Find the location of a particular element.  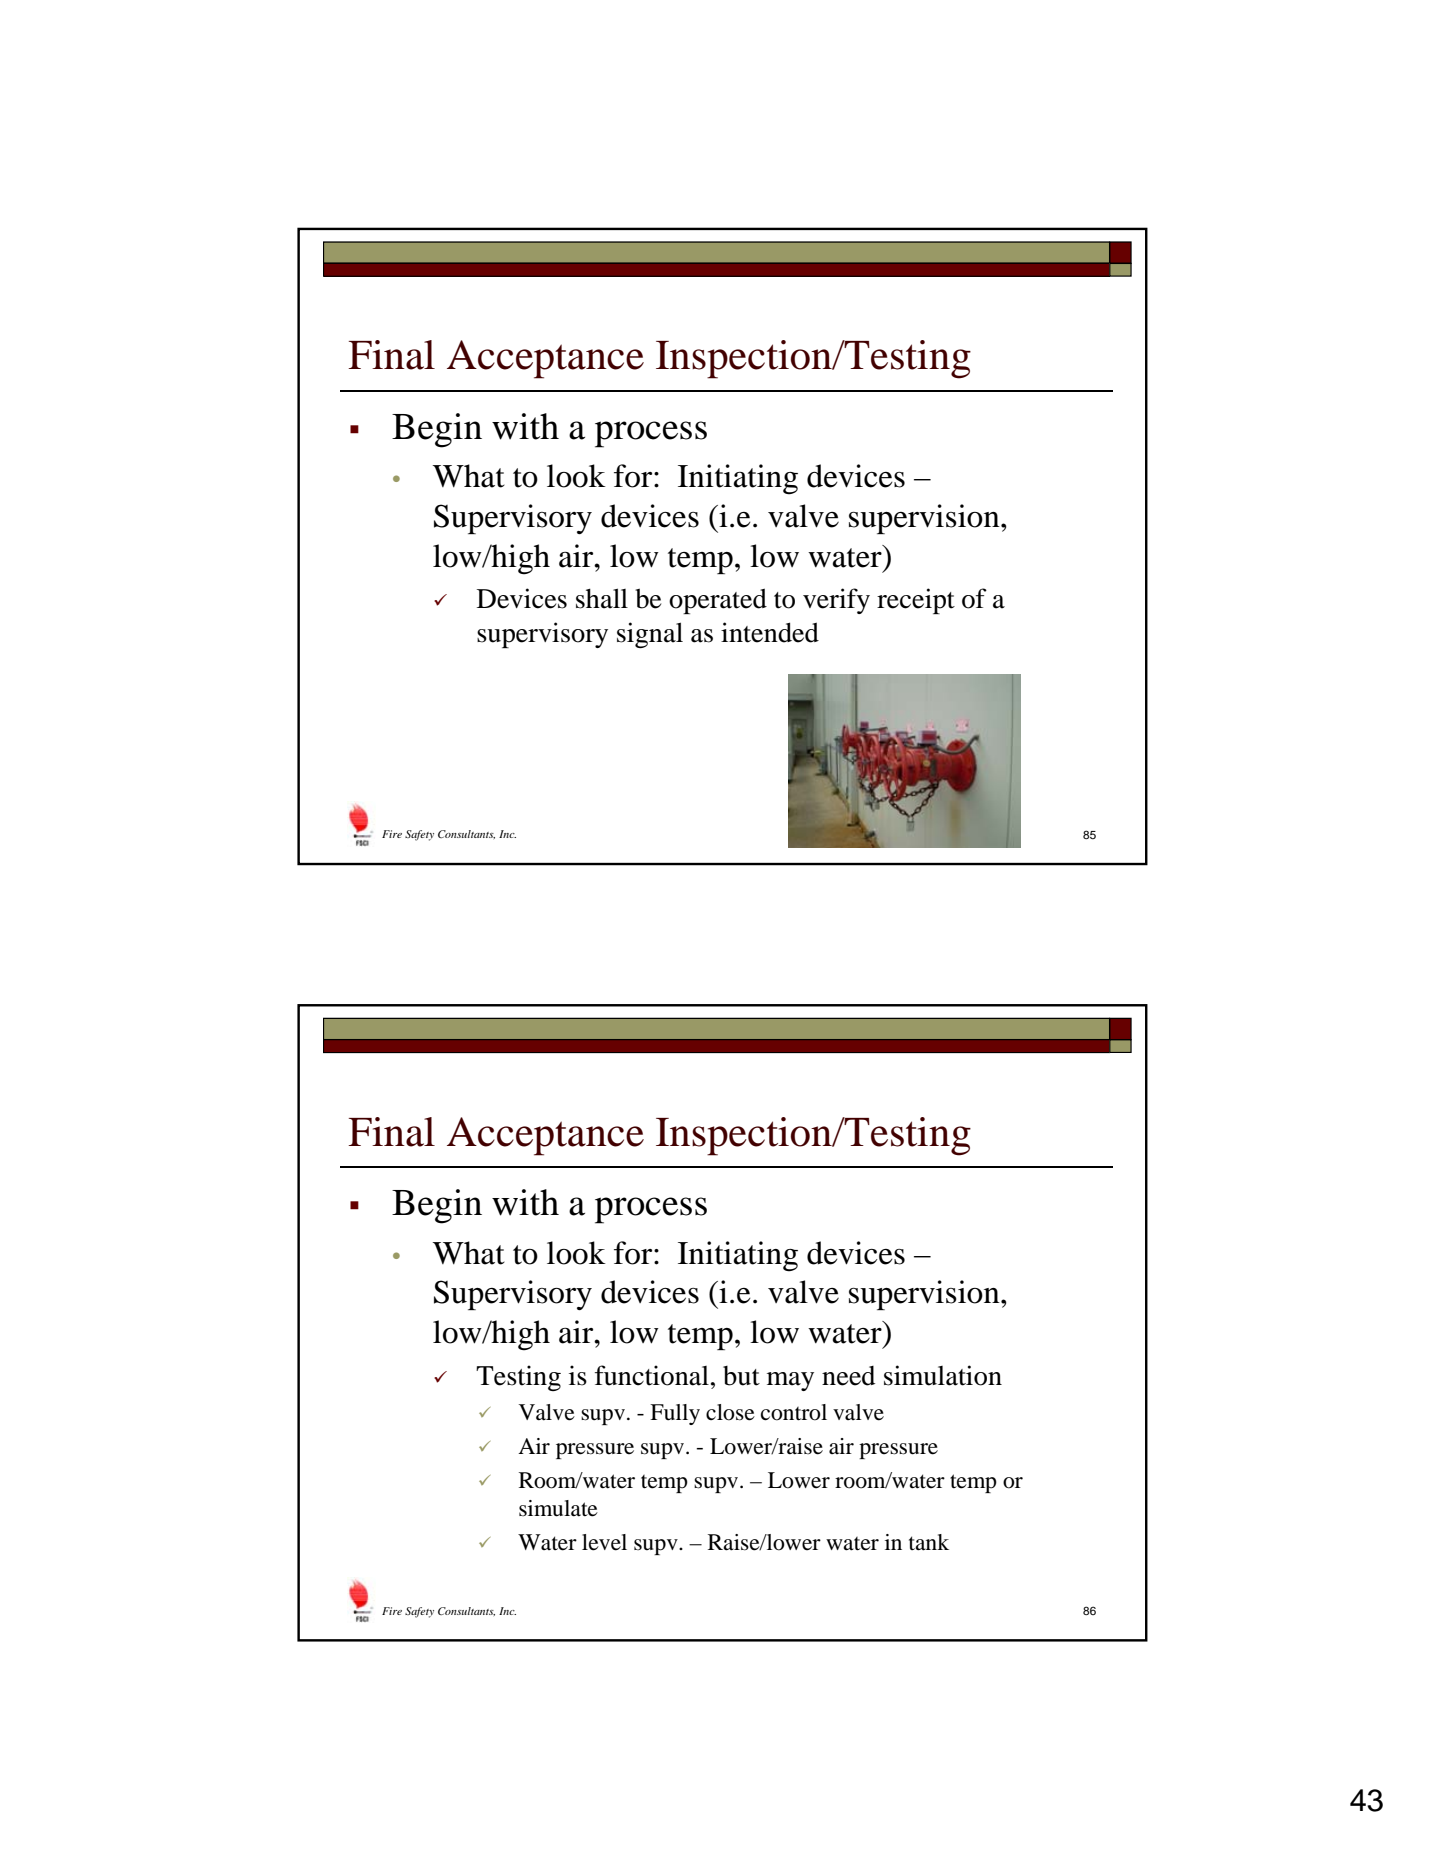

level is located at coordinates (604, 1542).
